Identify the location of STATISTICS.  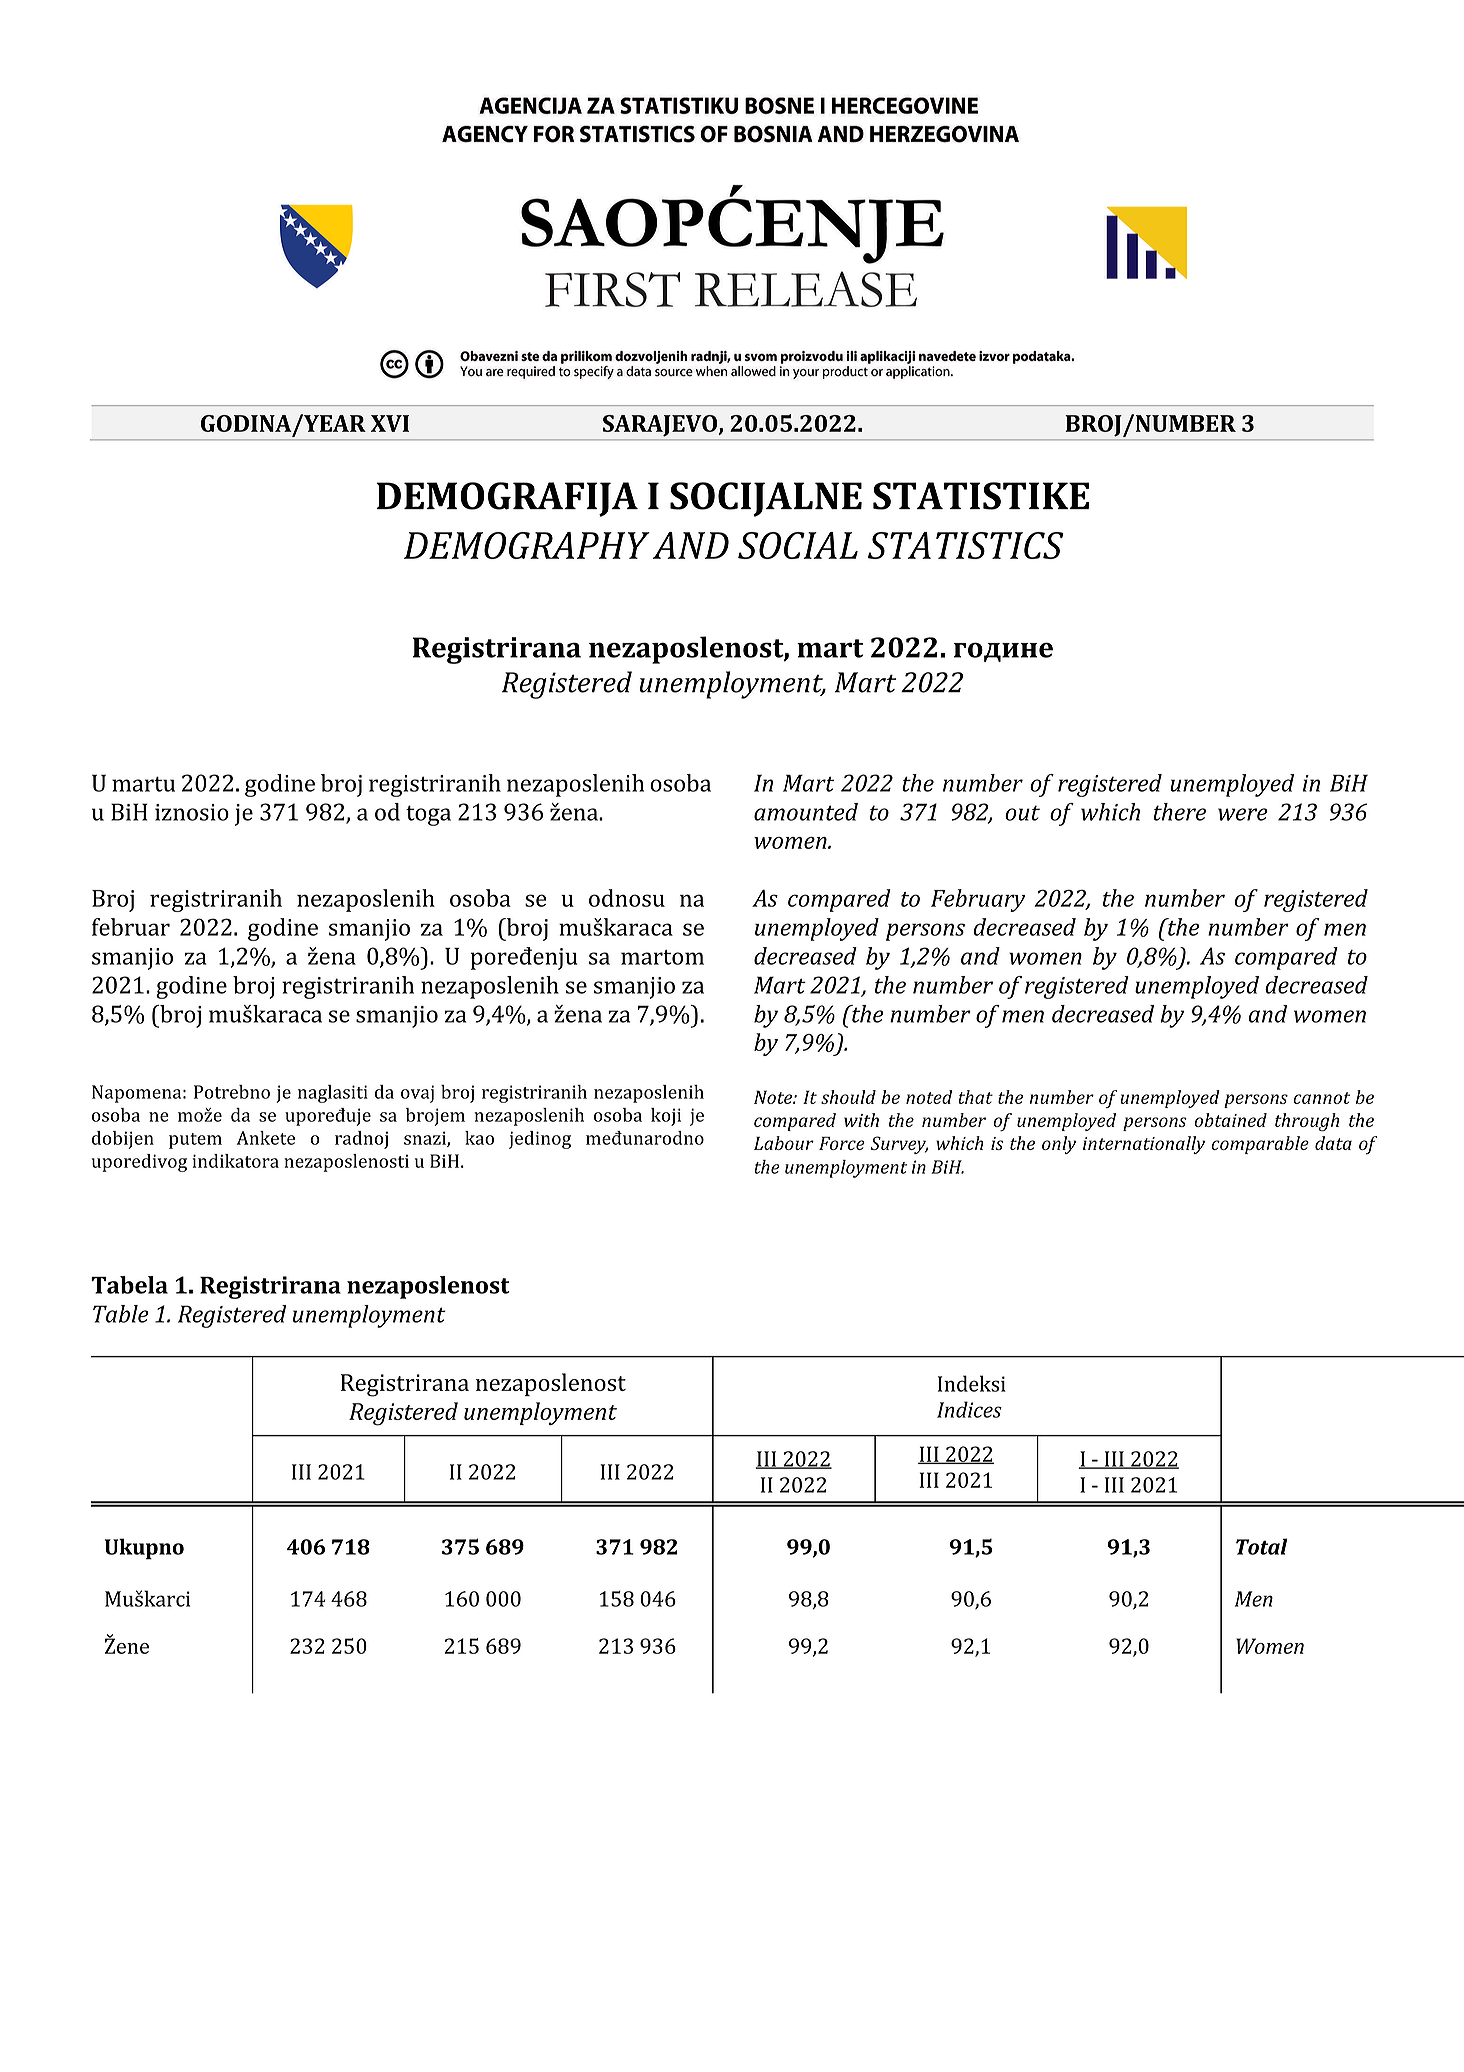
(966, 545).
